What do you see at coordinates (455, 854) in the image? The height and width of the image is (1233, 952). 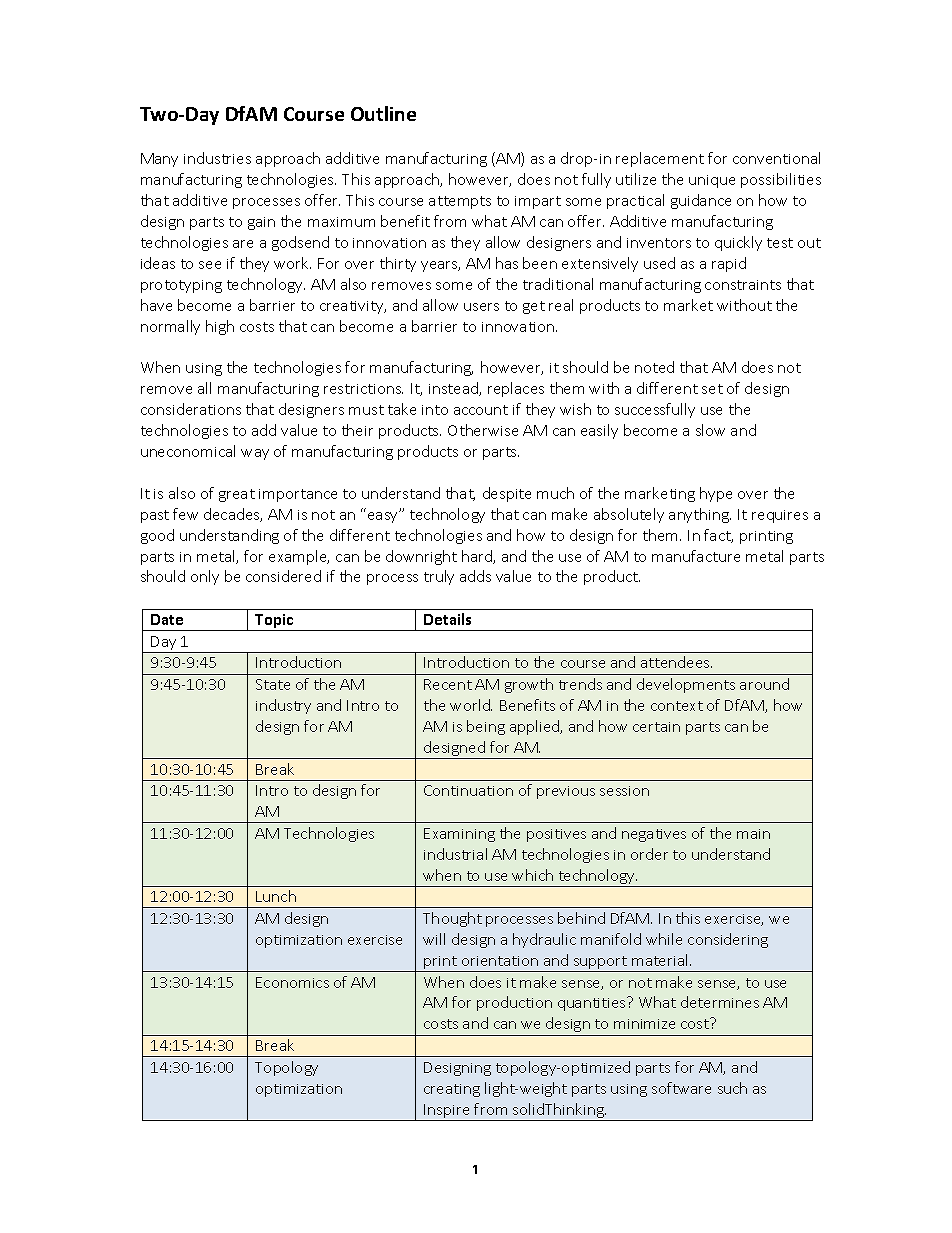 I see `industrial` at bounding box center [455, 854].
